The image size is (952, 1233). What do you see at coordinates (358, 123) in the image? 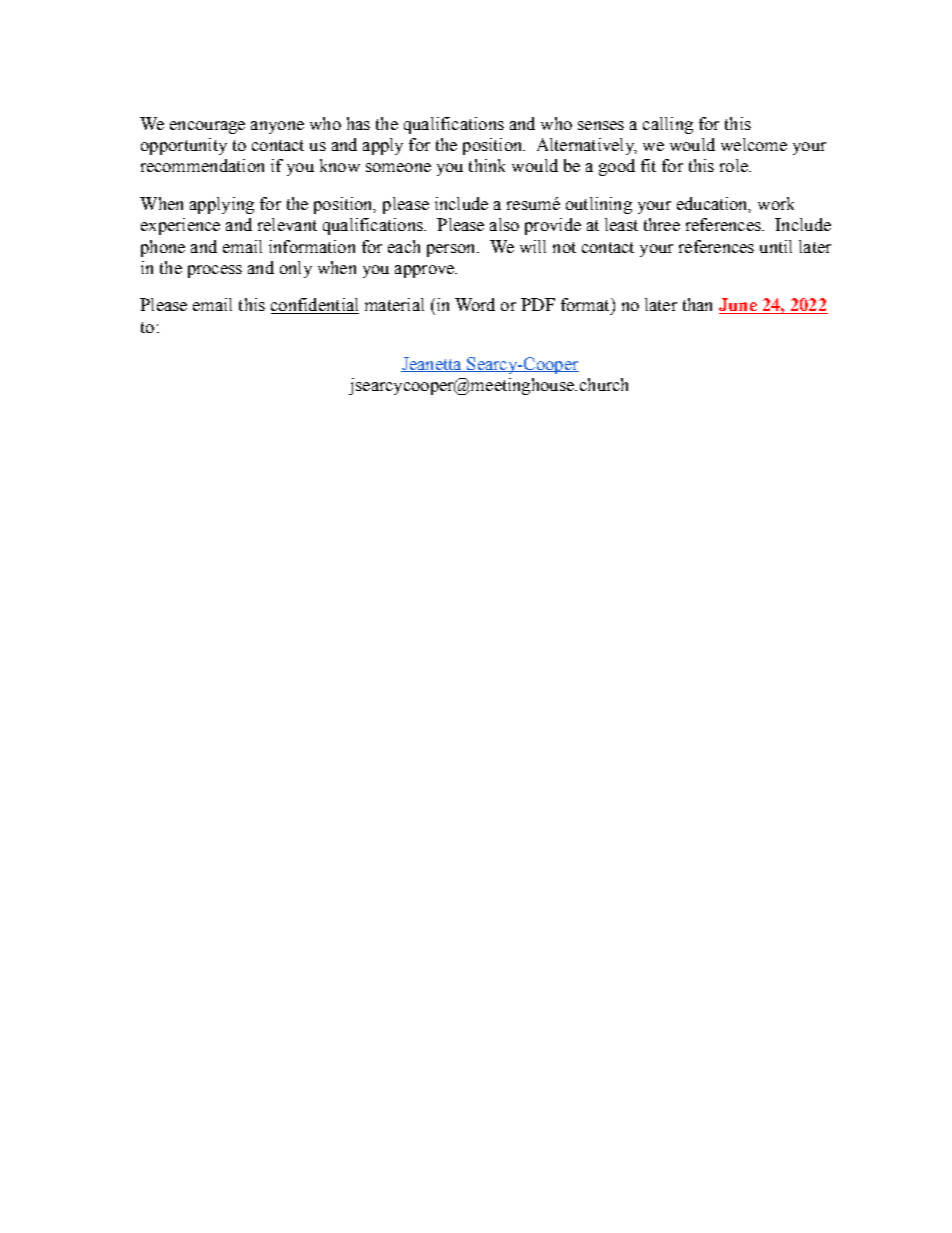
I see `has` at bounding box center [358, 123].
